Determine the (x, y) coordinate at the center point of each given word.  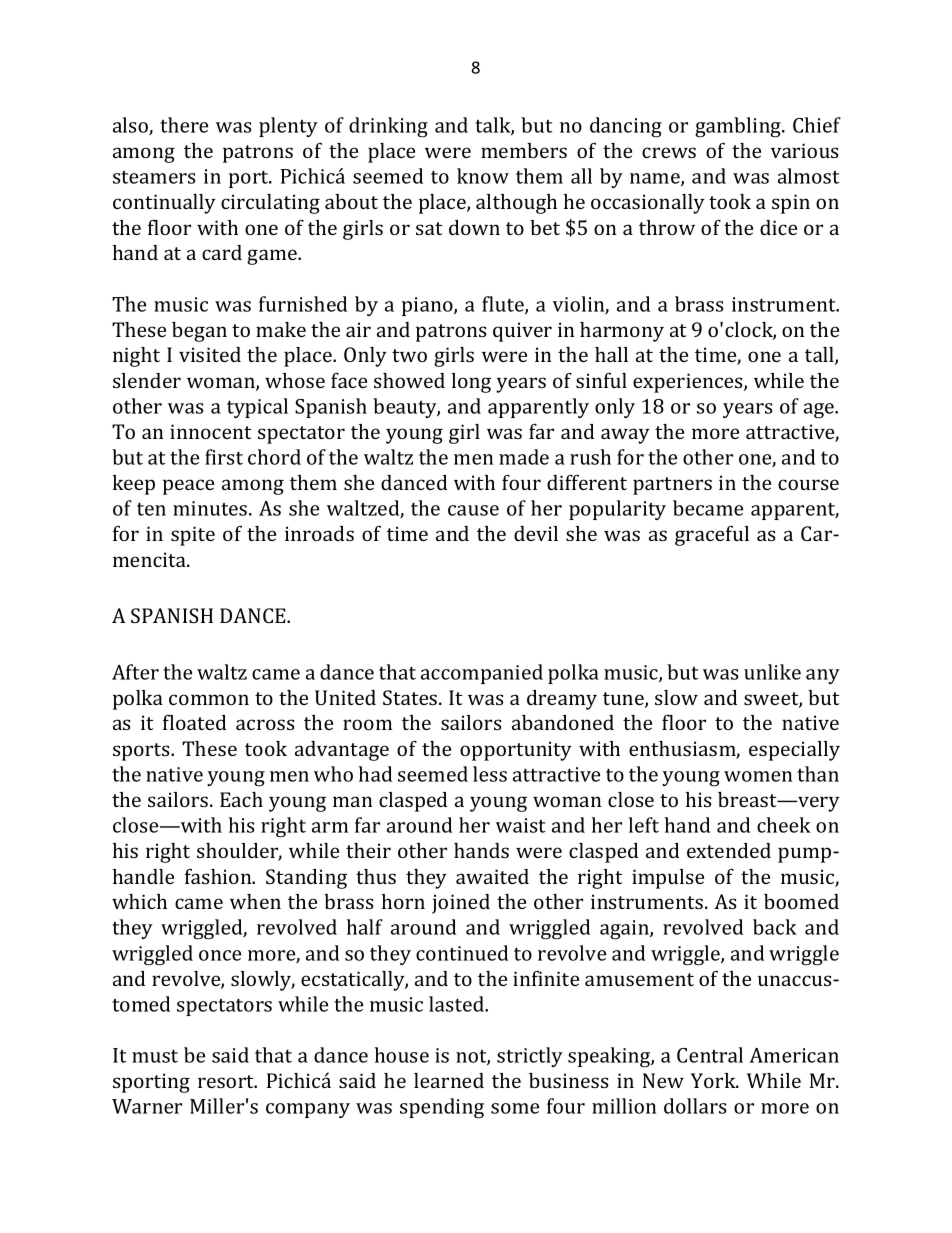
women (758, 776)
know (483, 176)
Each (241, 799)
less (490, 774)
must (155, 1056)
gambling (739, 127)
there (184, 125)
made (524, 457)
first (224, 457)
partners (672, 486)
